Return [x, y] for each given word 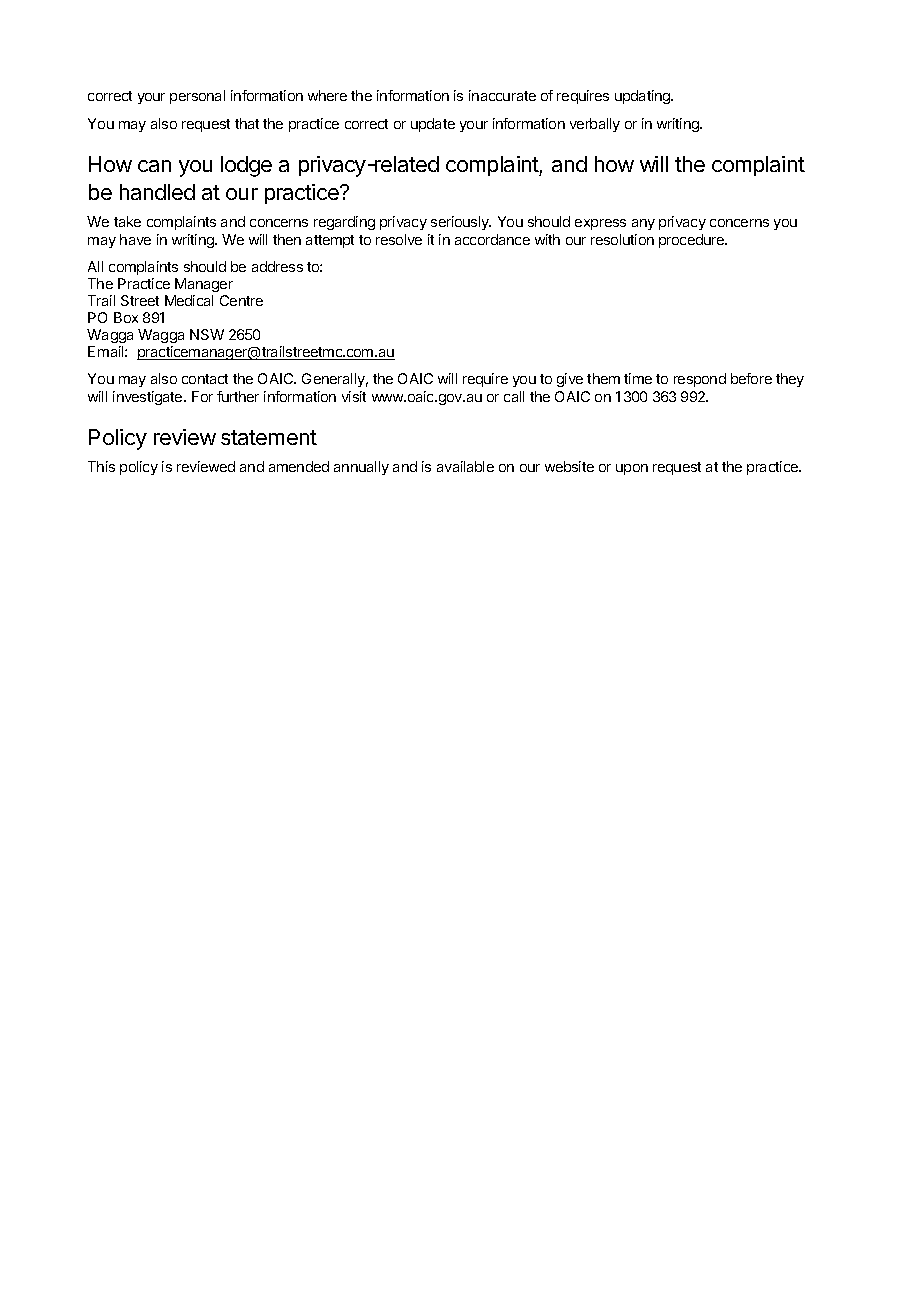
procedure [693, 241]
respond [700, 380]
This [101, 466]
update [433, 125]
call [514, 396]
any [643, 224]
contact [205, 379]
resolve [399, 239]
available [465, 466]
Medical [189, 300]
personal [197, 97]
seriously [461, 223]
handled [157, 192]
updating [644, 97]
